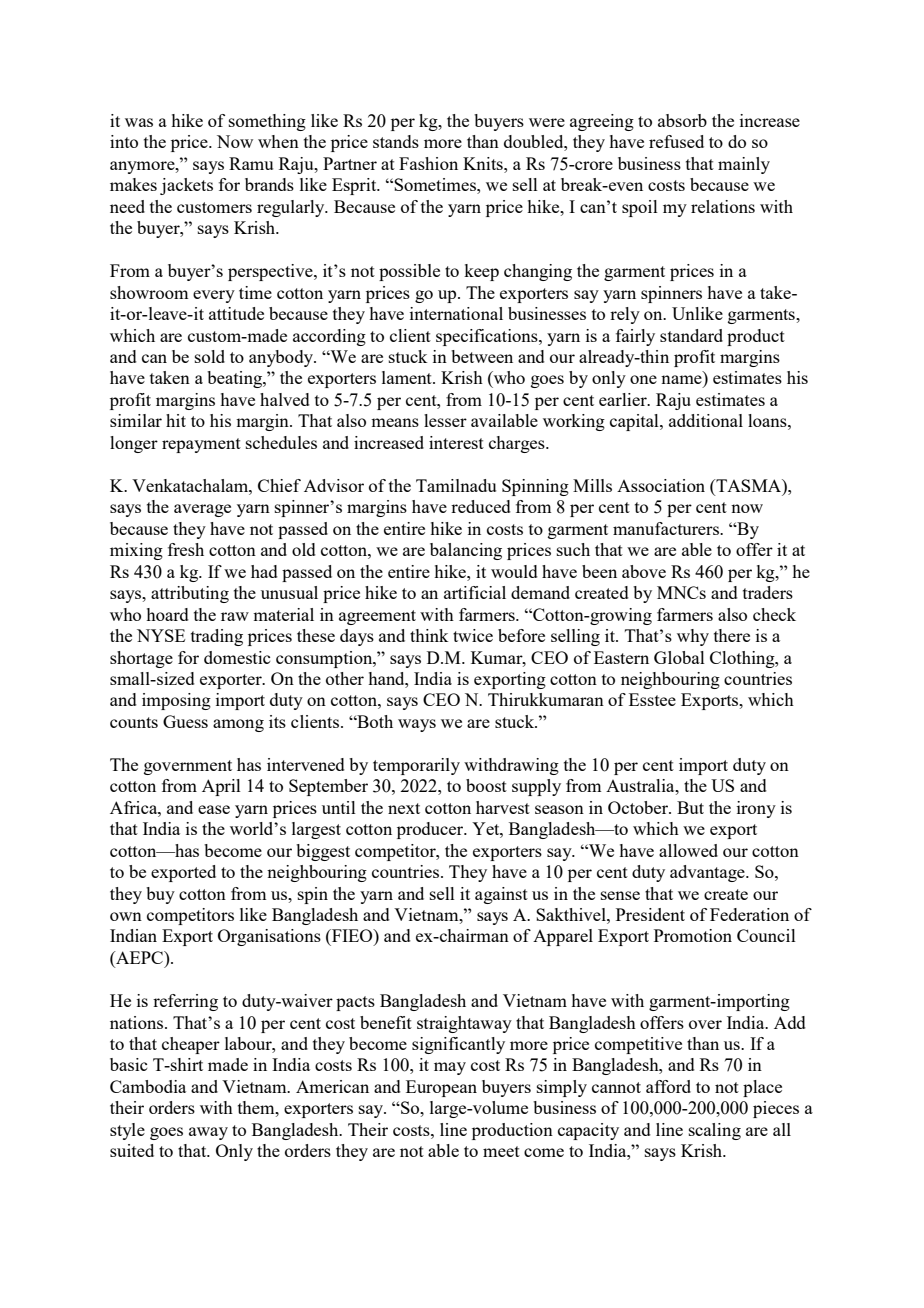 The width and height of the screenshot is (924, 1308). I want to click on refused, so click(676, 141).
